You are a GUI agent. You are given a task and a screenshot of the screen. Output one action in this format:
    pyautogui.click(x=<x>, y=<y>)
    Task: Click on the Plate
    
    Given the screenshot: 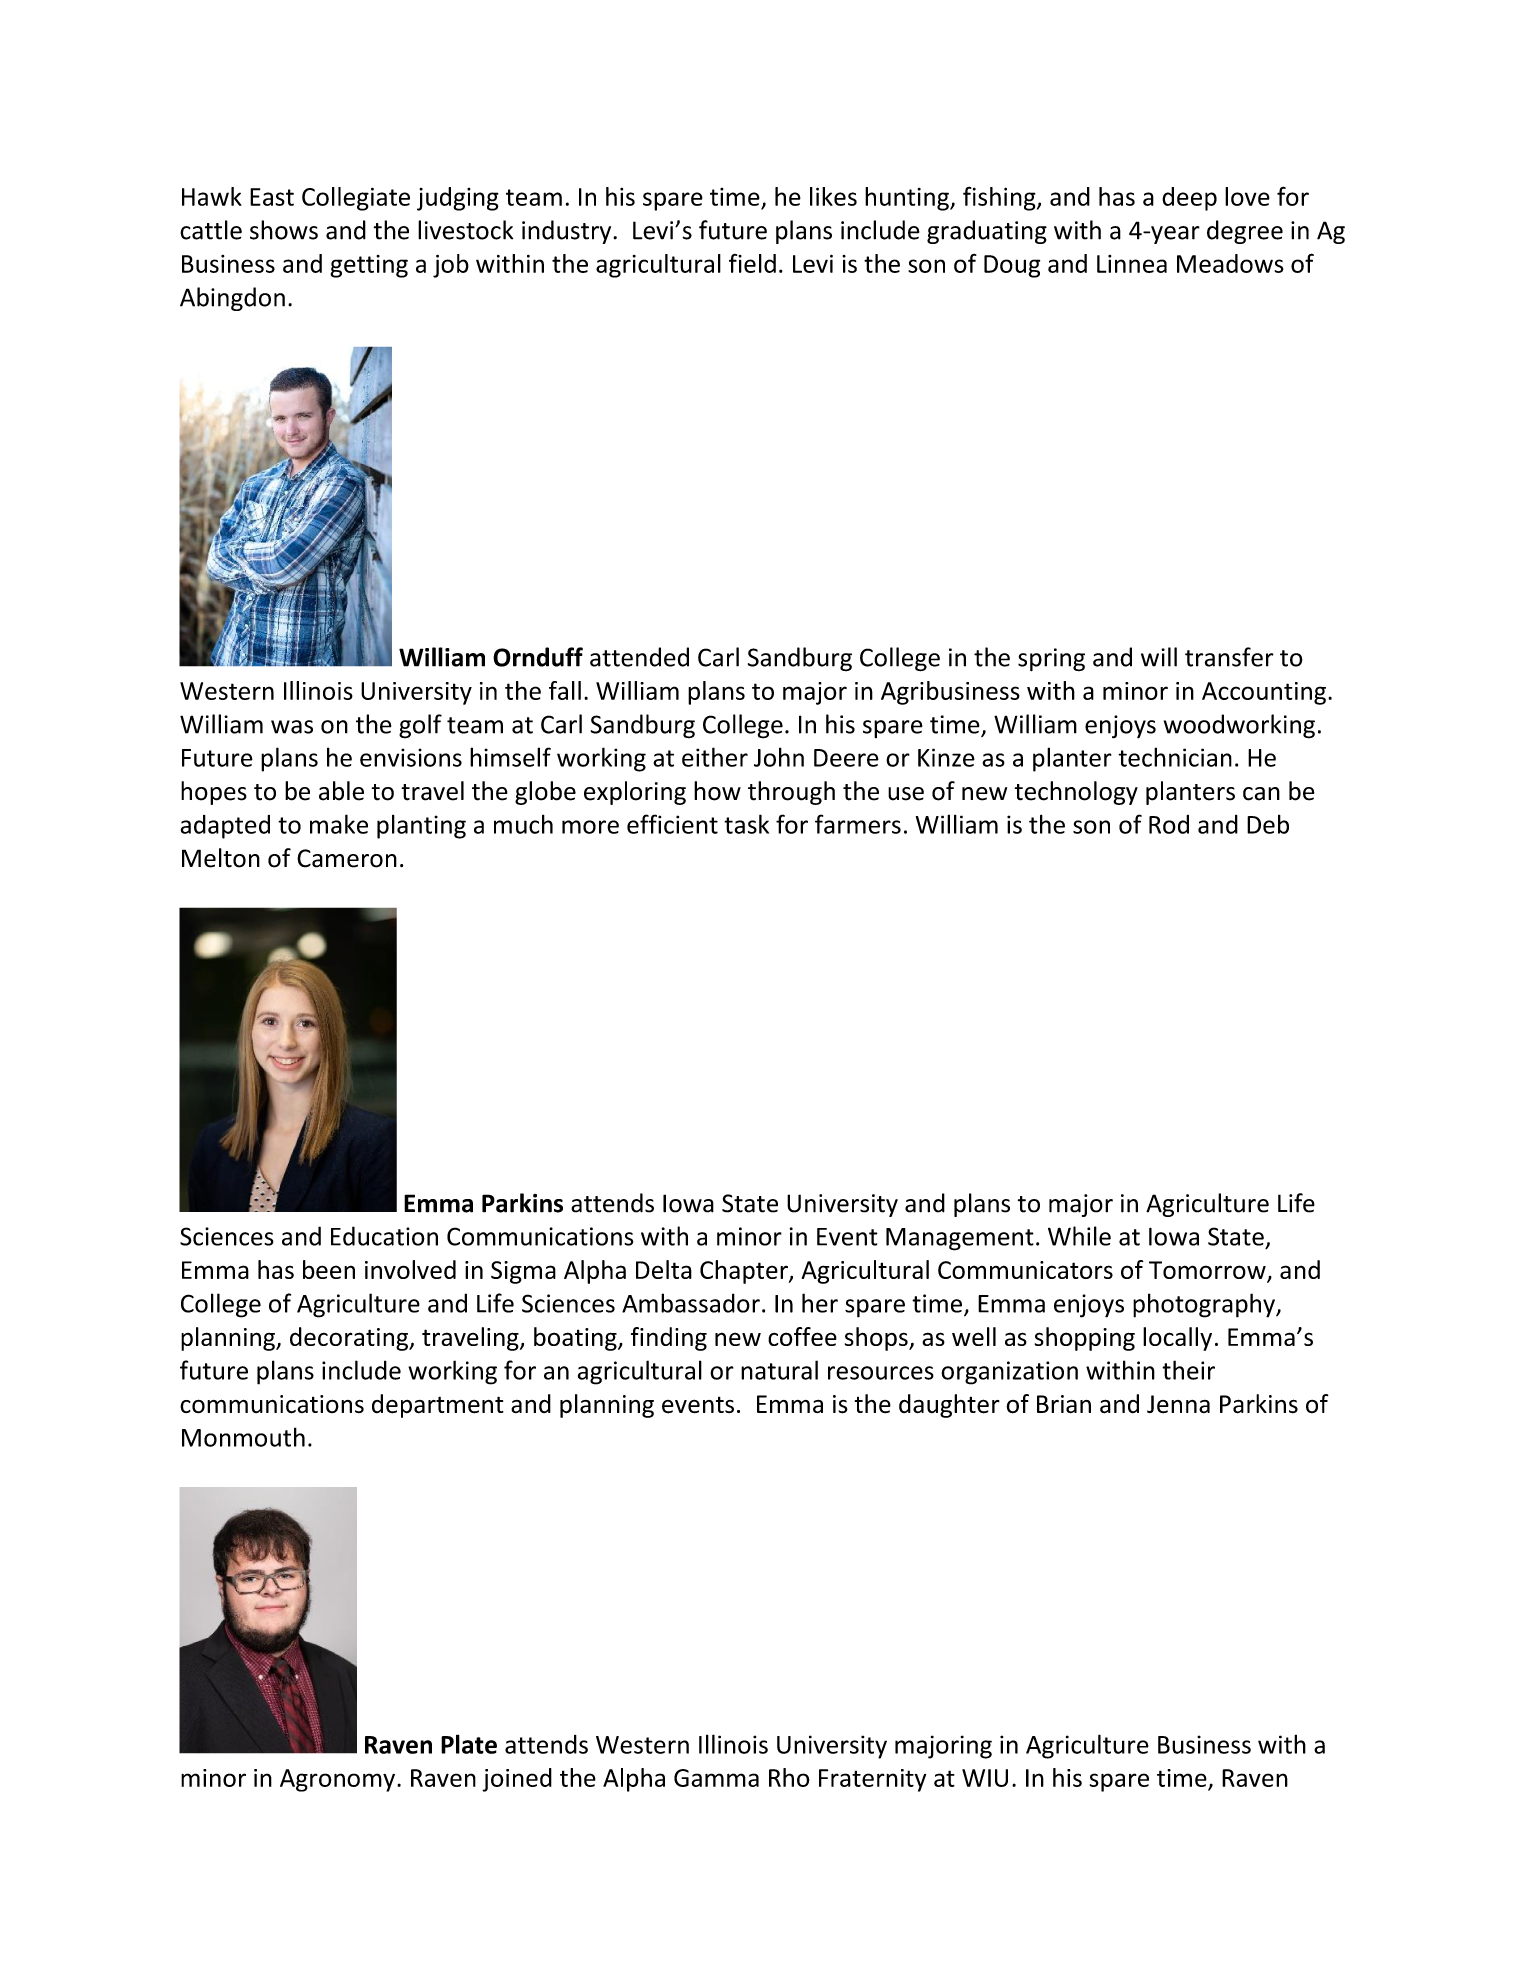 What is the action you would take?
    pyautogui.click(x=469, y=1744)
